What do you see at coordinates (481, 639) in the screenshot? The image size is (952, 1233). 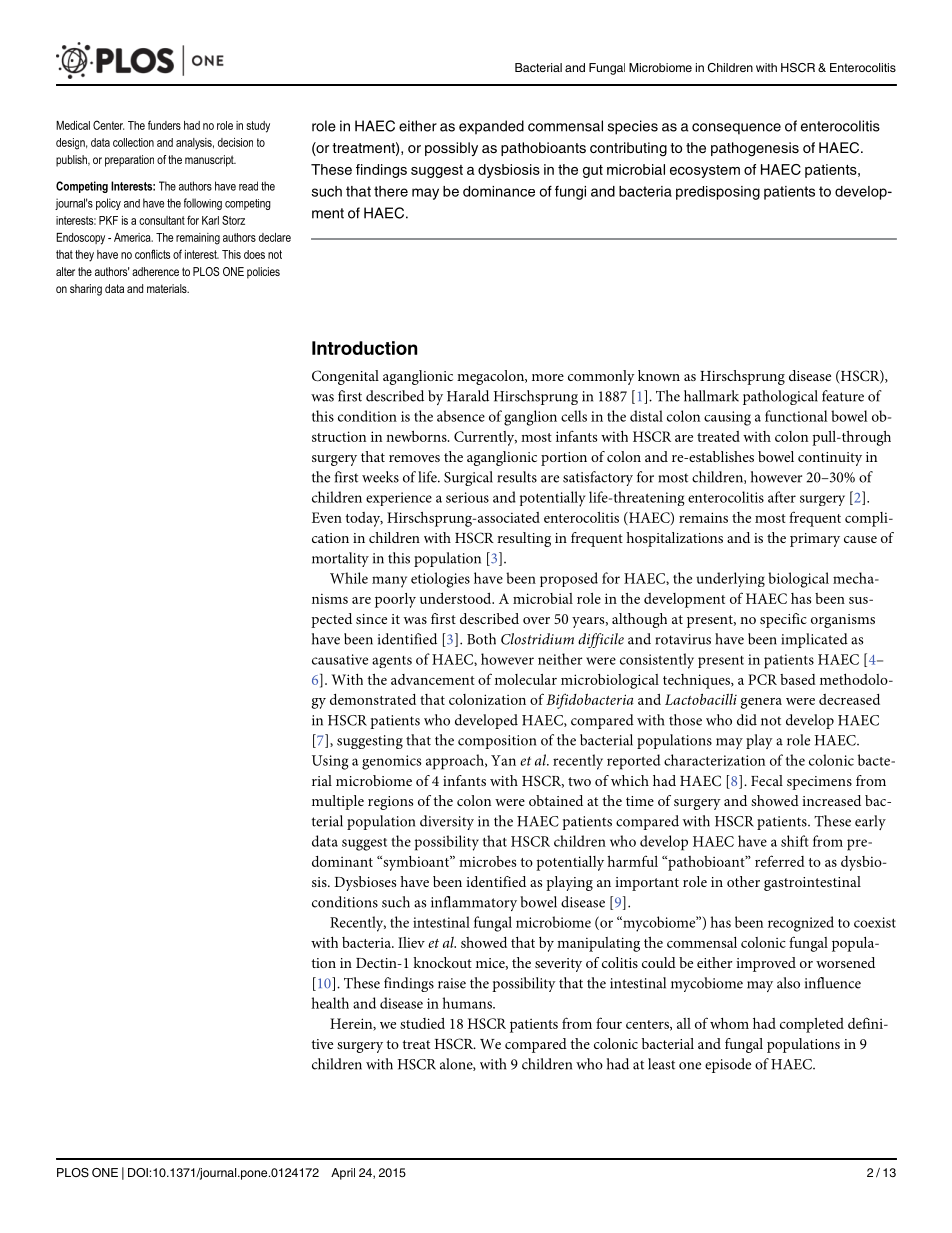 I see `Both` at bounding box center [481, 639].
